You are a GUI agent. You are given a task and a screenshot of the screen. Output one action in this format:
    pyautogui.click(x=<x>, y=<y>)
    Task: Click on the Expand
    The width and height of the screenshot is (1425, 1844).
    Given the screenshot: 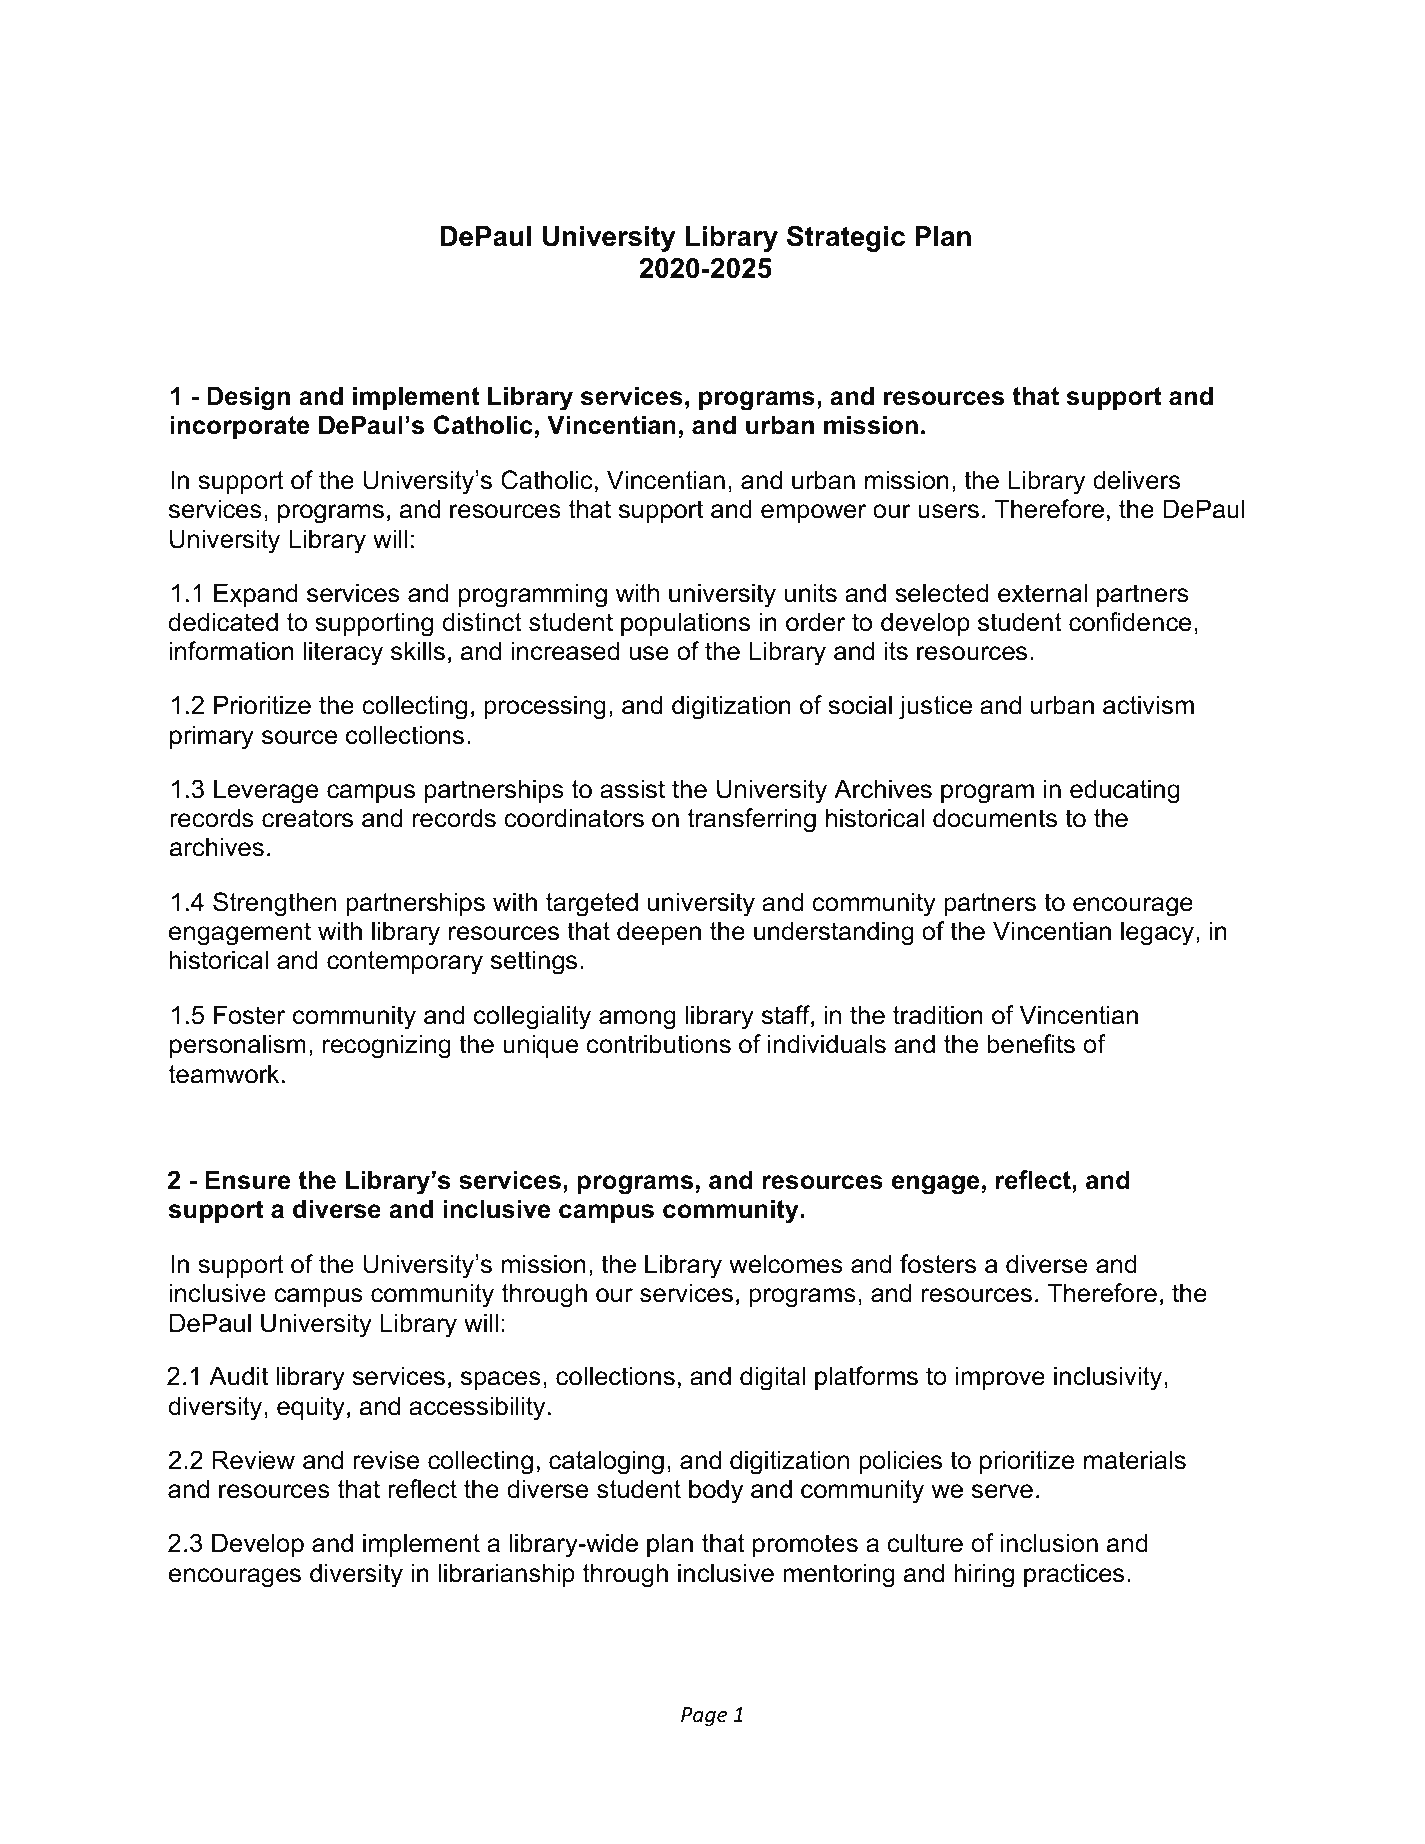 What is the action you would take?
    pyautogui.click(x=256, y=595)
